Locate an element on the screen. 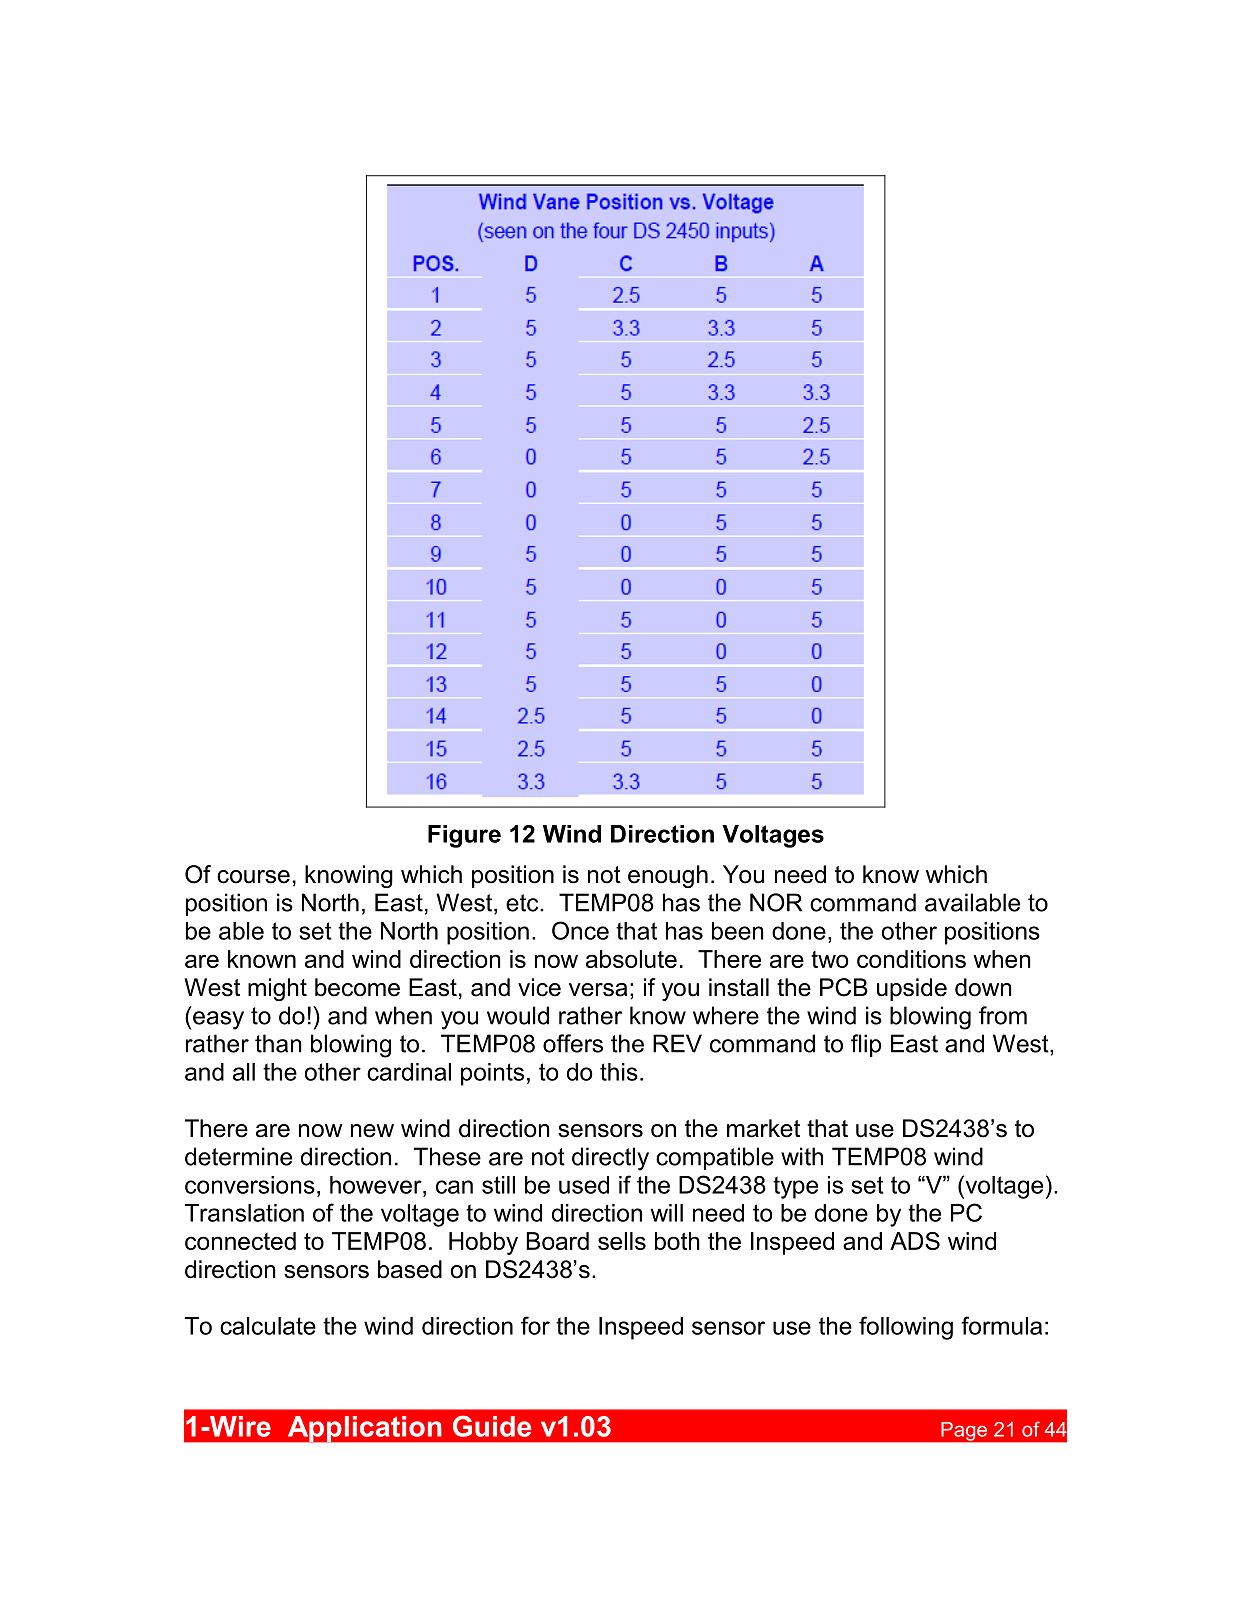  been is located at coordinates (738, 931).
